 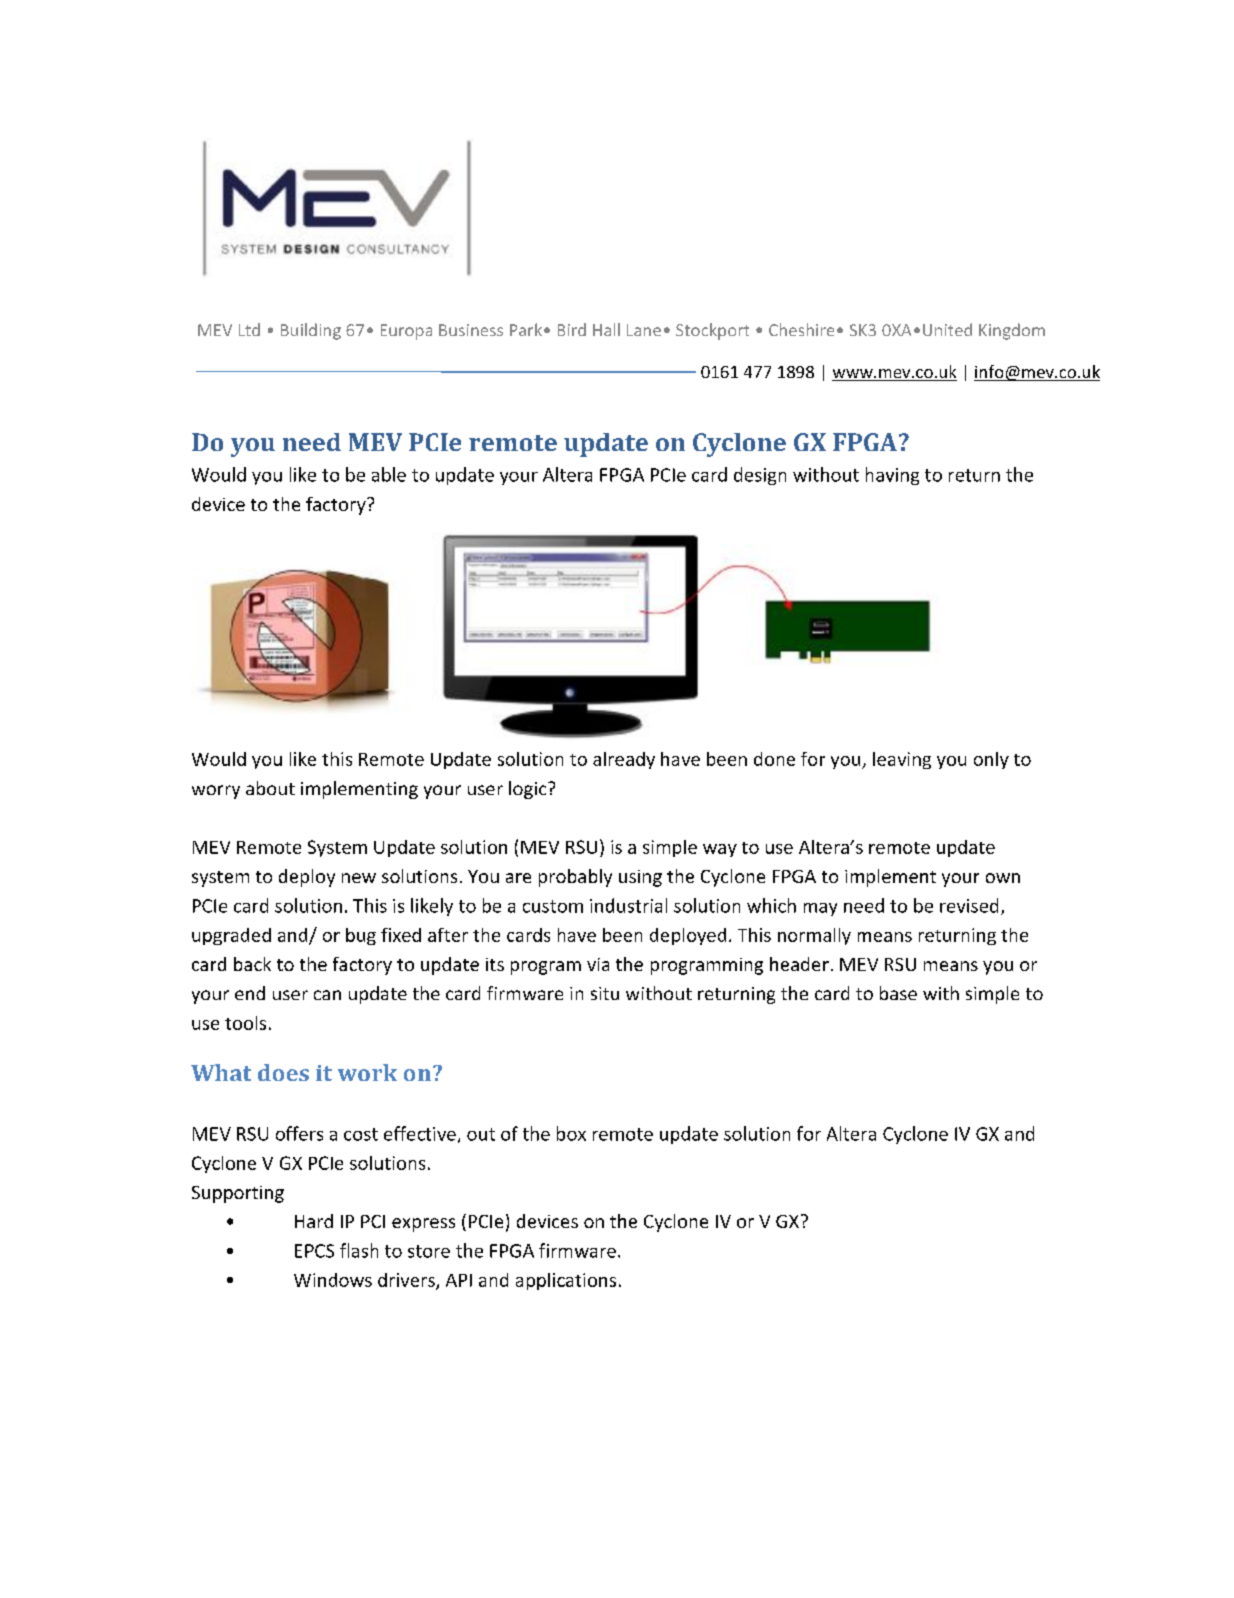 I want to click on Building, so click(x=311, y=331).
